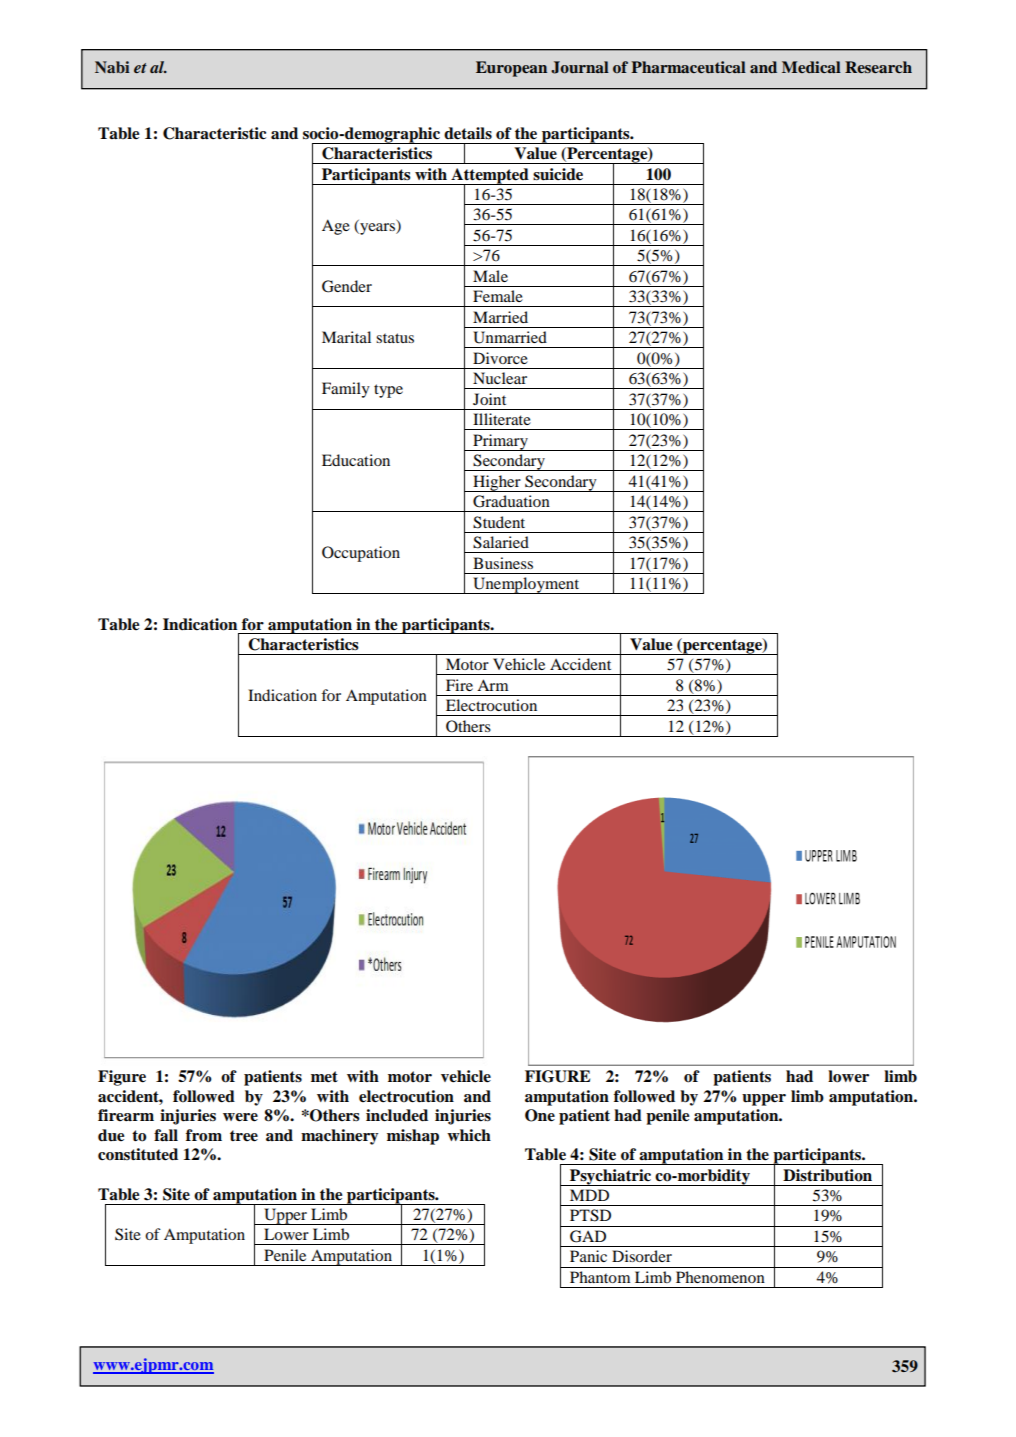 Image resolution: width=1016 pixels, height=1437 pixels. What do you see at coordinates (811, 67) in the page?
I see `Medical` at bounding box center [811, 67].
